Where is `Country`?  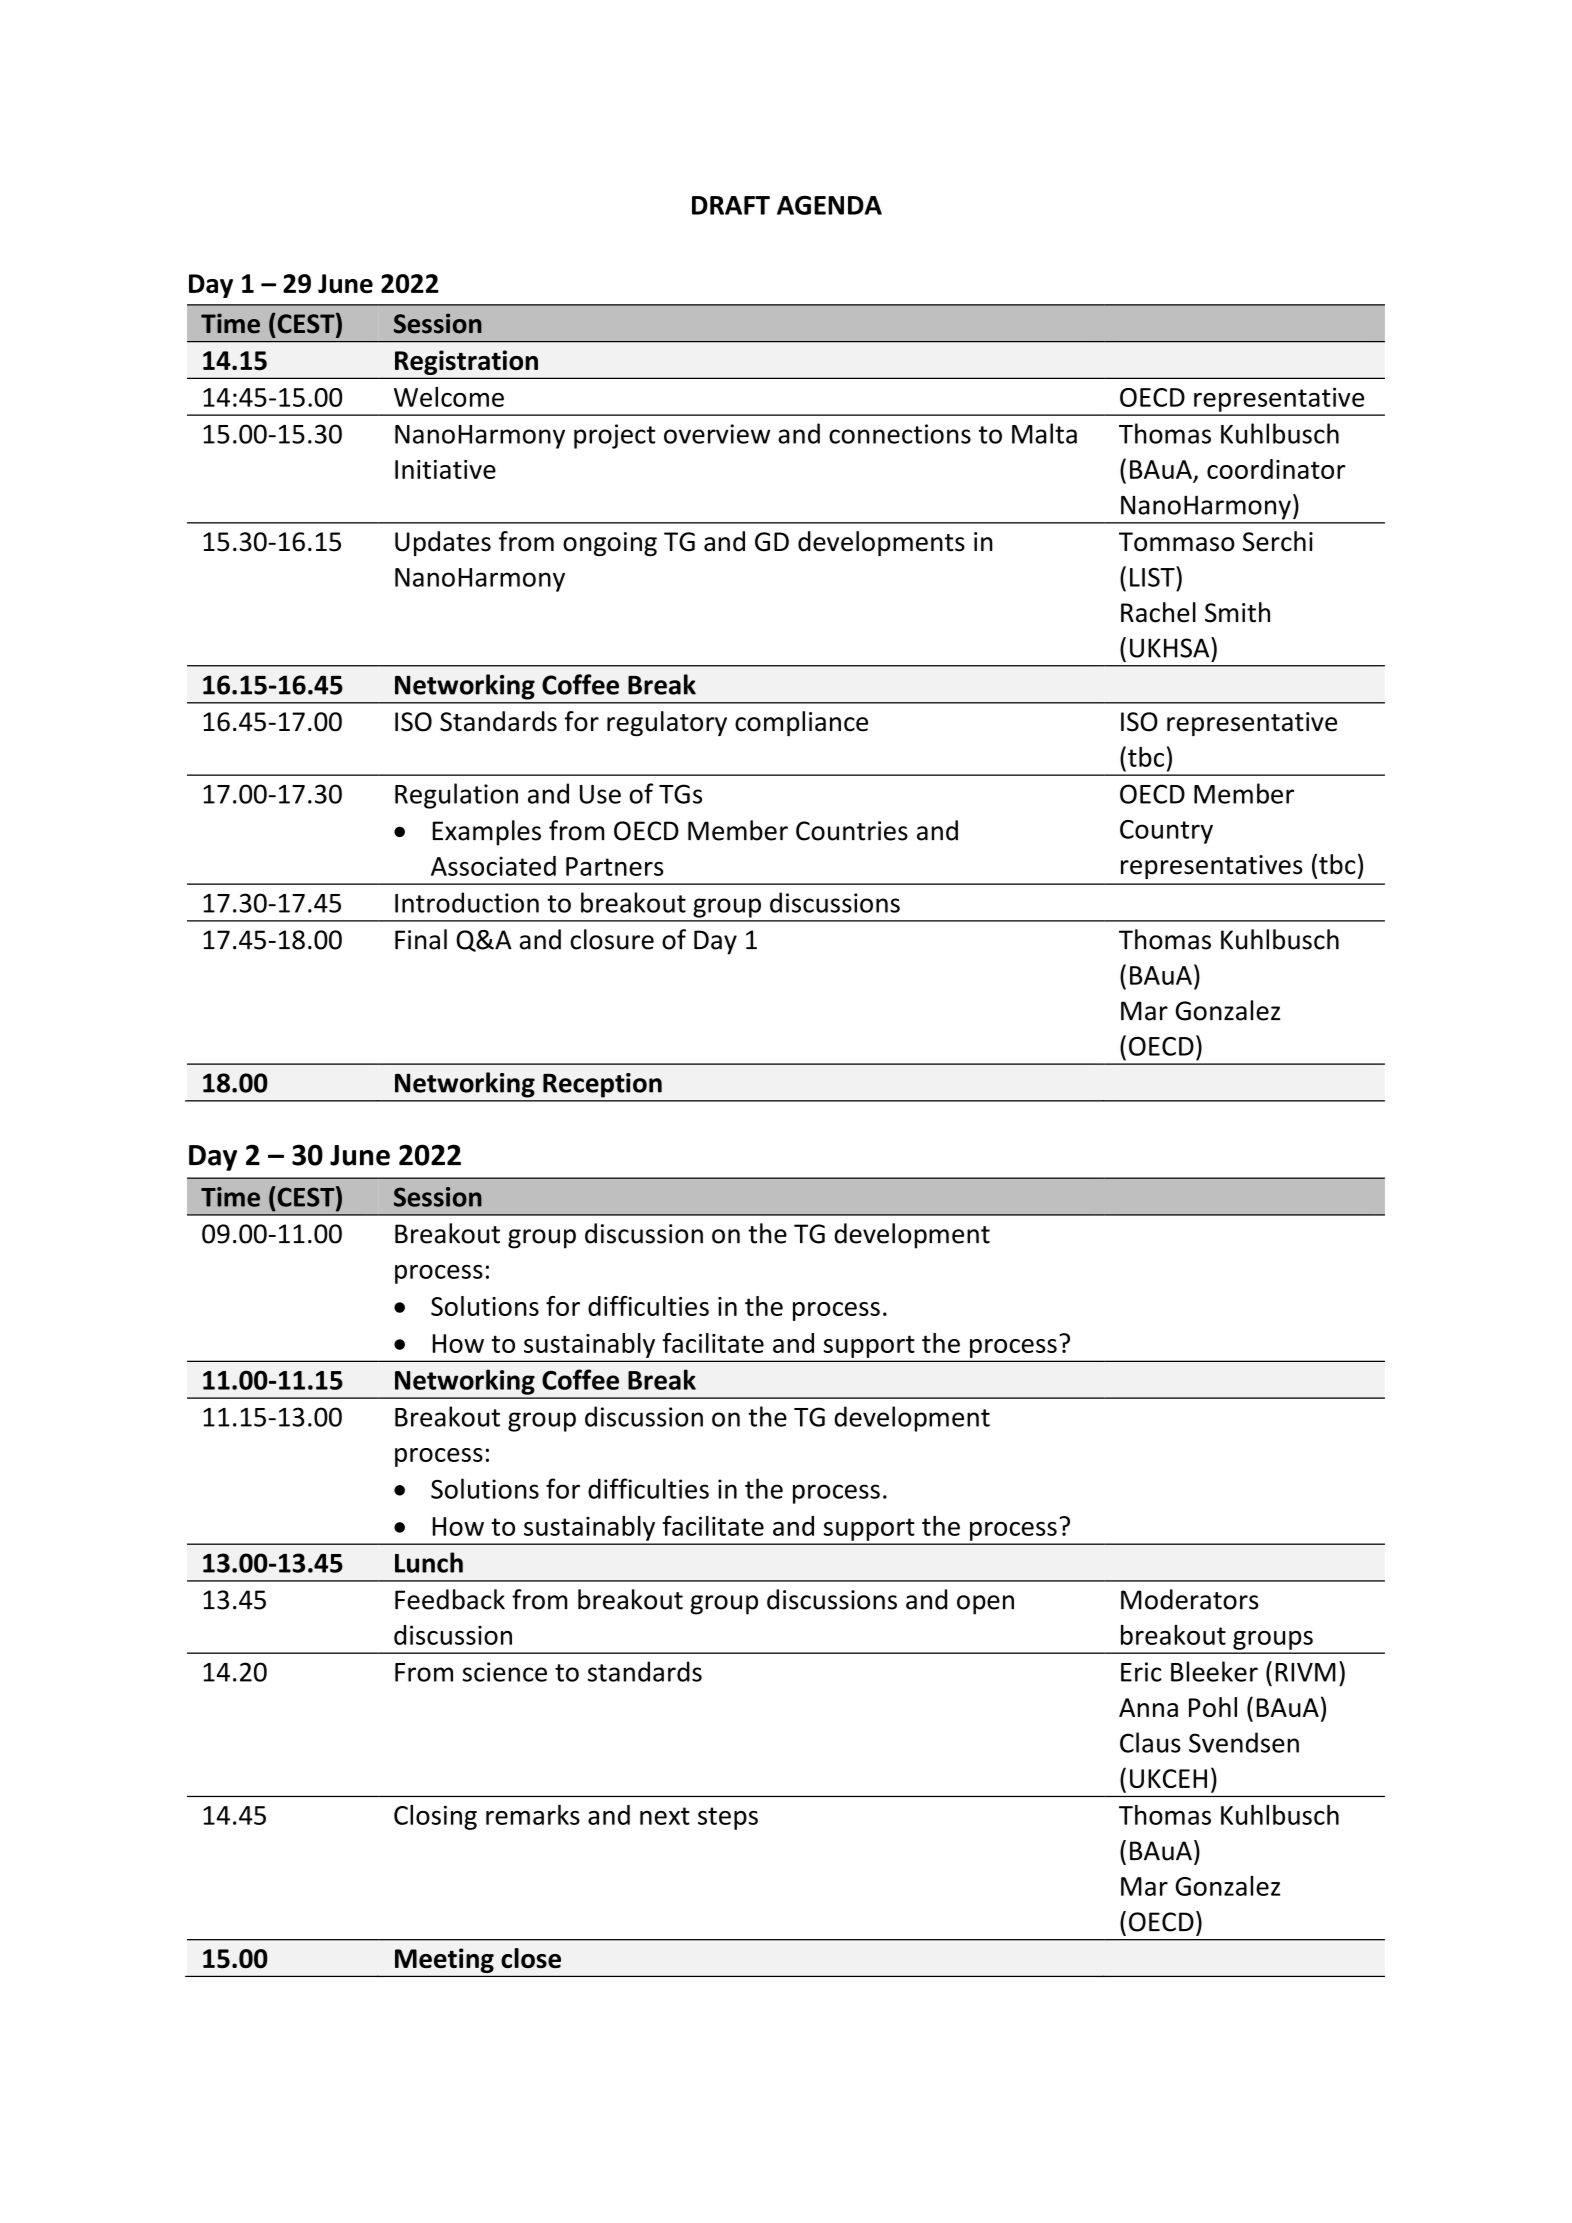 Country is located at coordinates (1166, 832).
